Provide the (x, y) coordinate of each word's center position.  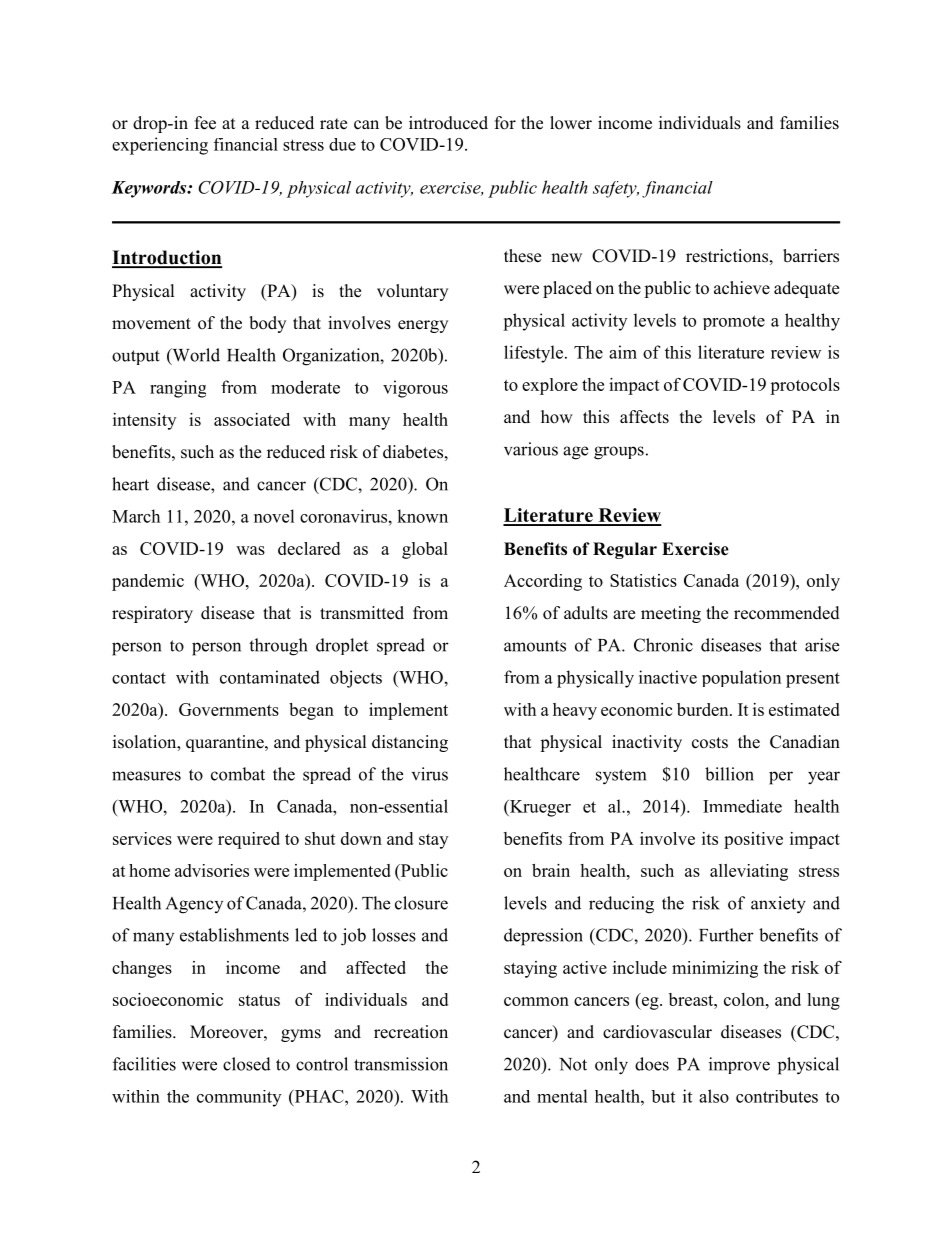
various (531, 449)
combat (238, 774)
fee (205, 123)
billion (729, 774)
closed (247, 1064)
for (505, 123)
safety (616, 189)
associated (252, 419)
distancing (410, 743)
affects (644, 417)
